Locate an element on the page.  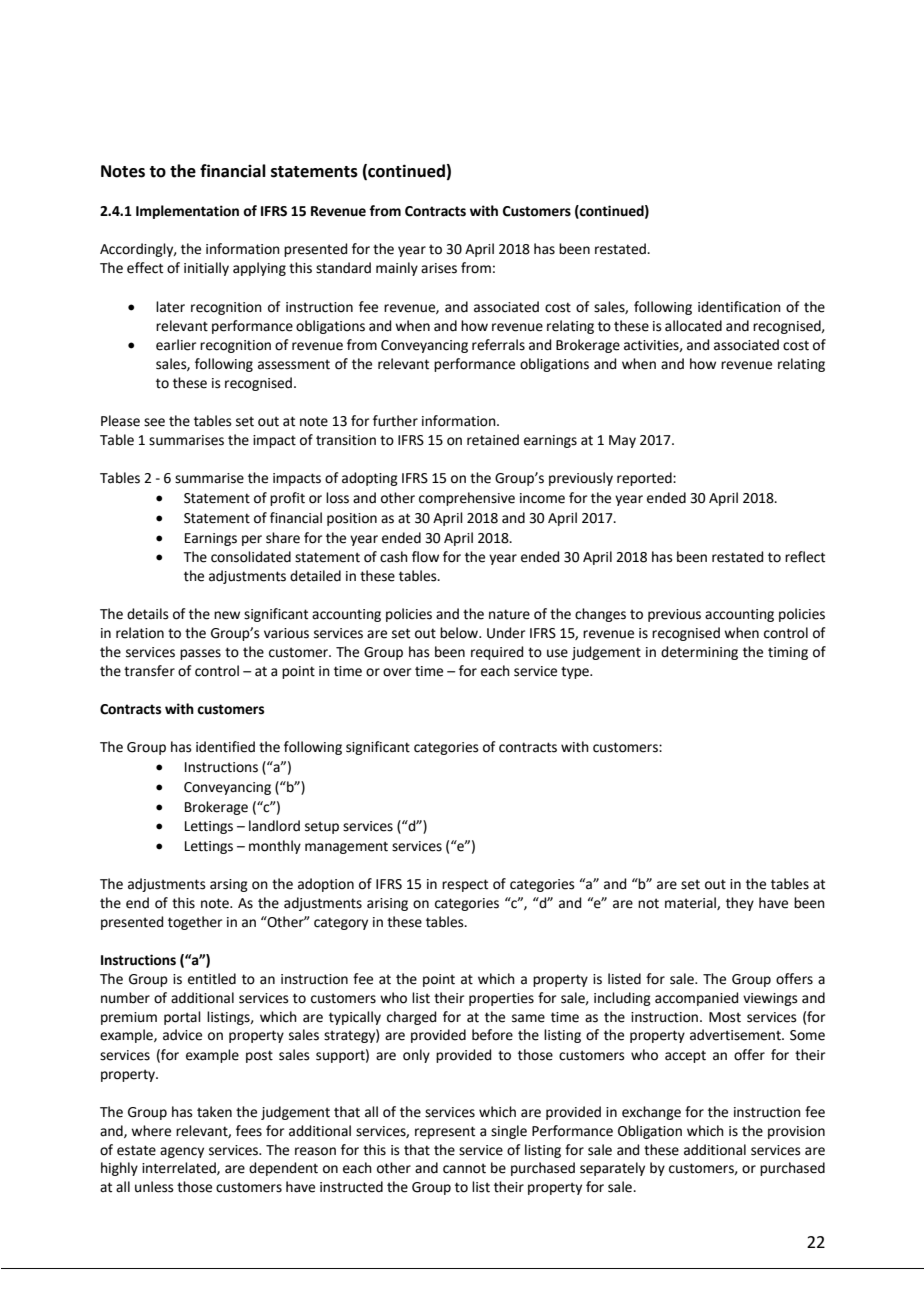
required is located at coordinates (497, 653).
